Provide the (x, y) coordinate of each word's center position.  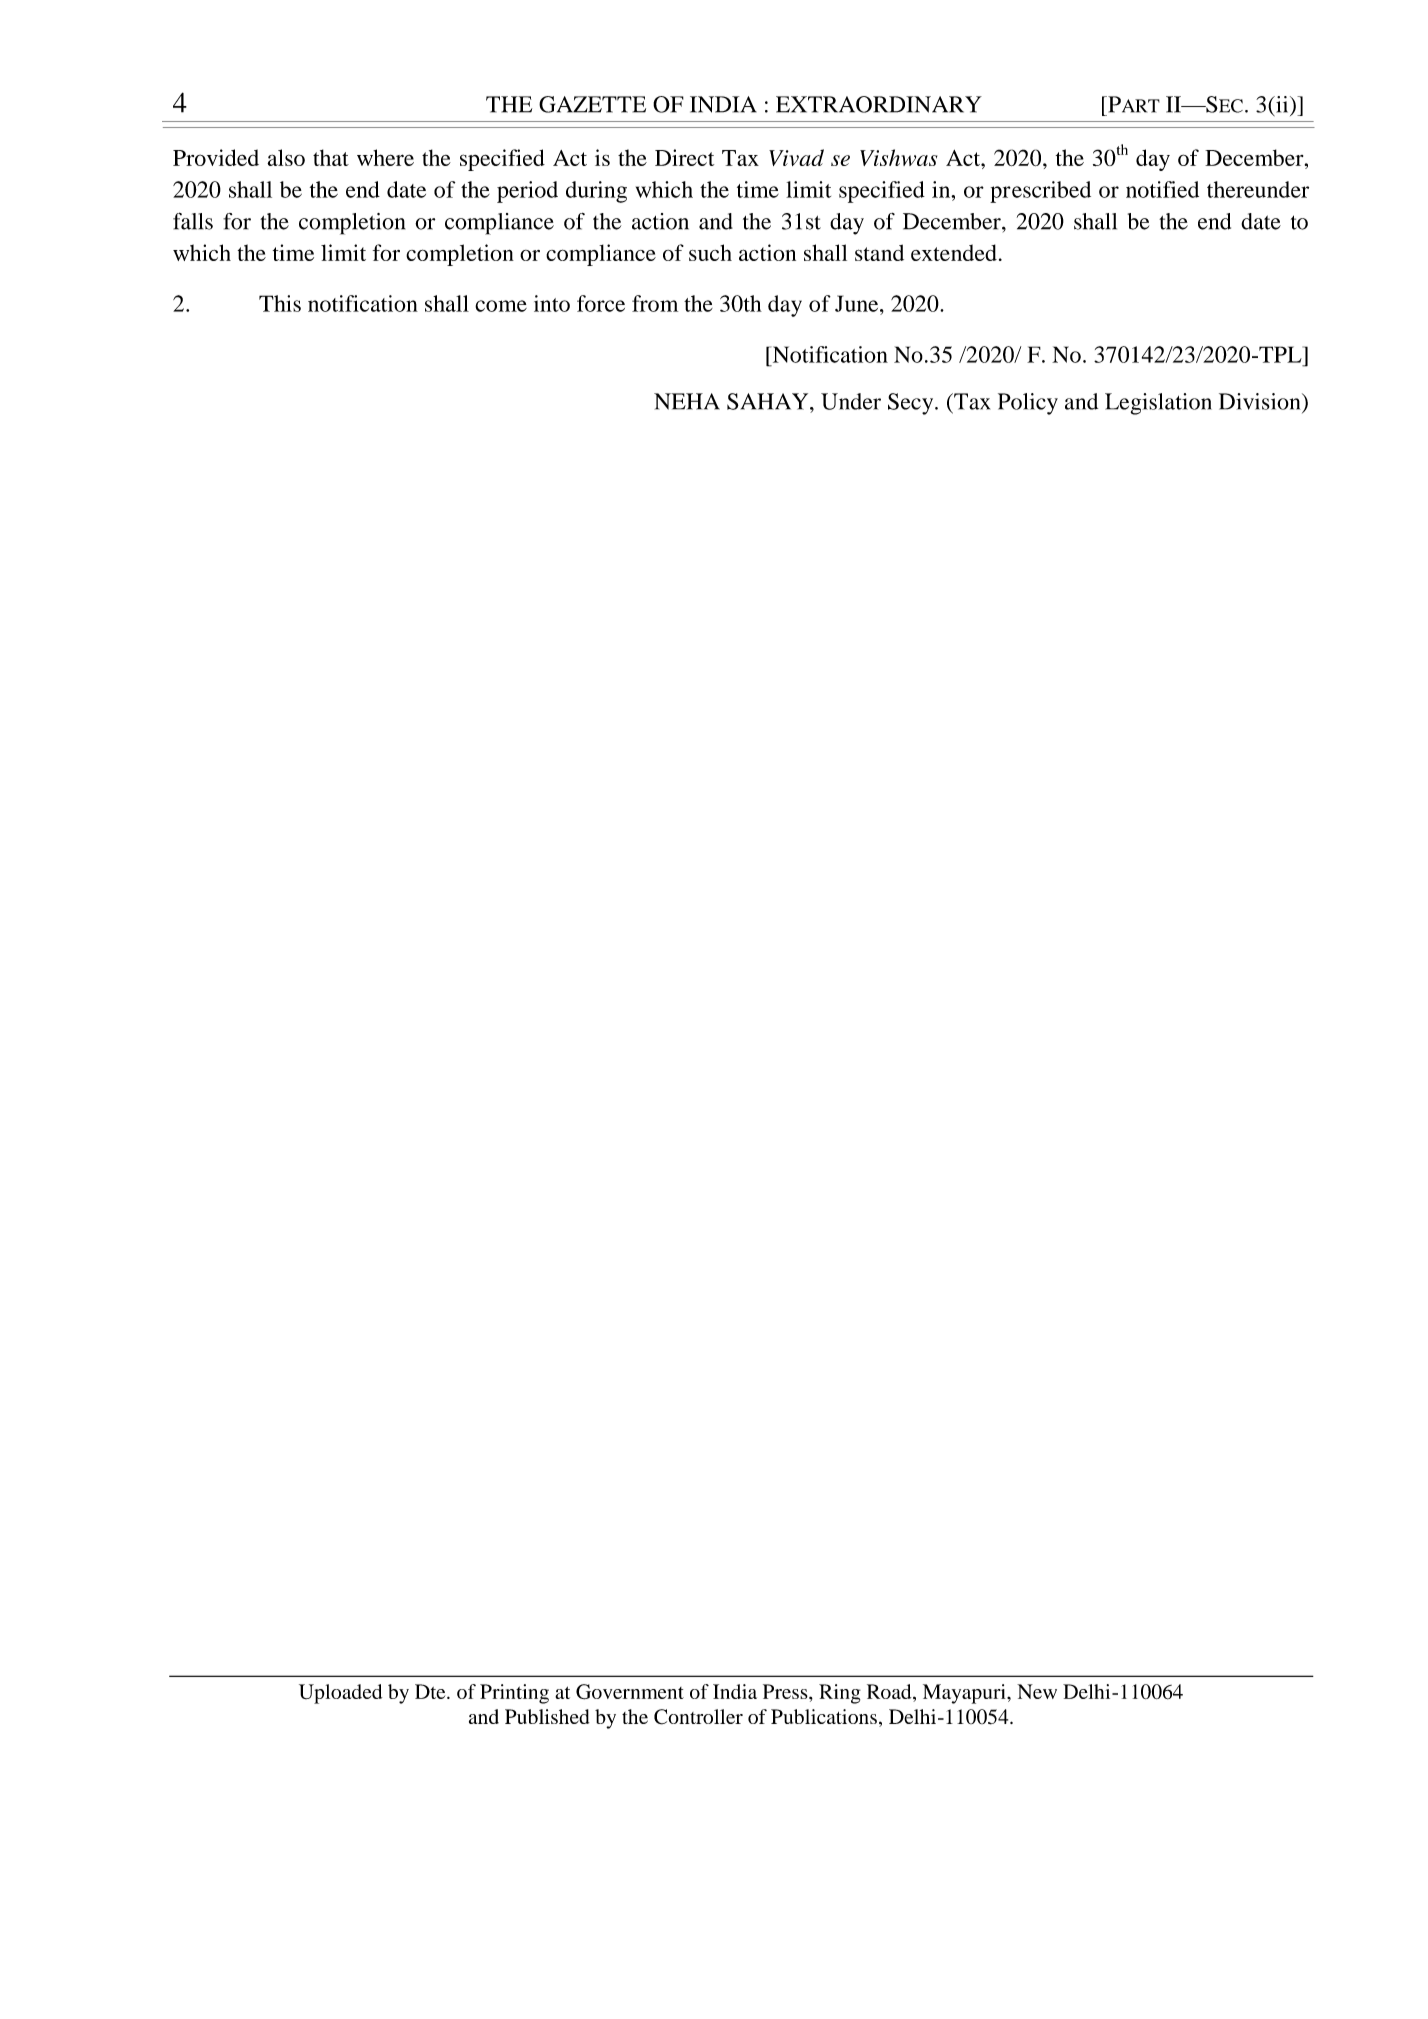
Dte (431, 1691)
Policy (1028, 404)
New (1037, 1691)
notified (1162, 189)
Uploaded (340, 1694)
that (331, 157)
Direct (684, 157)
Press (786, 1691)
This (280, 303)
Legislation (1158, 404)
